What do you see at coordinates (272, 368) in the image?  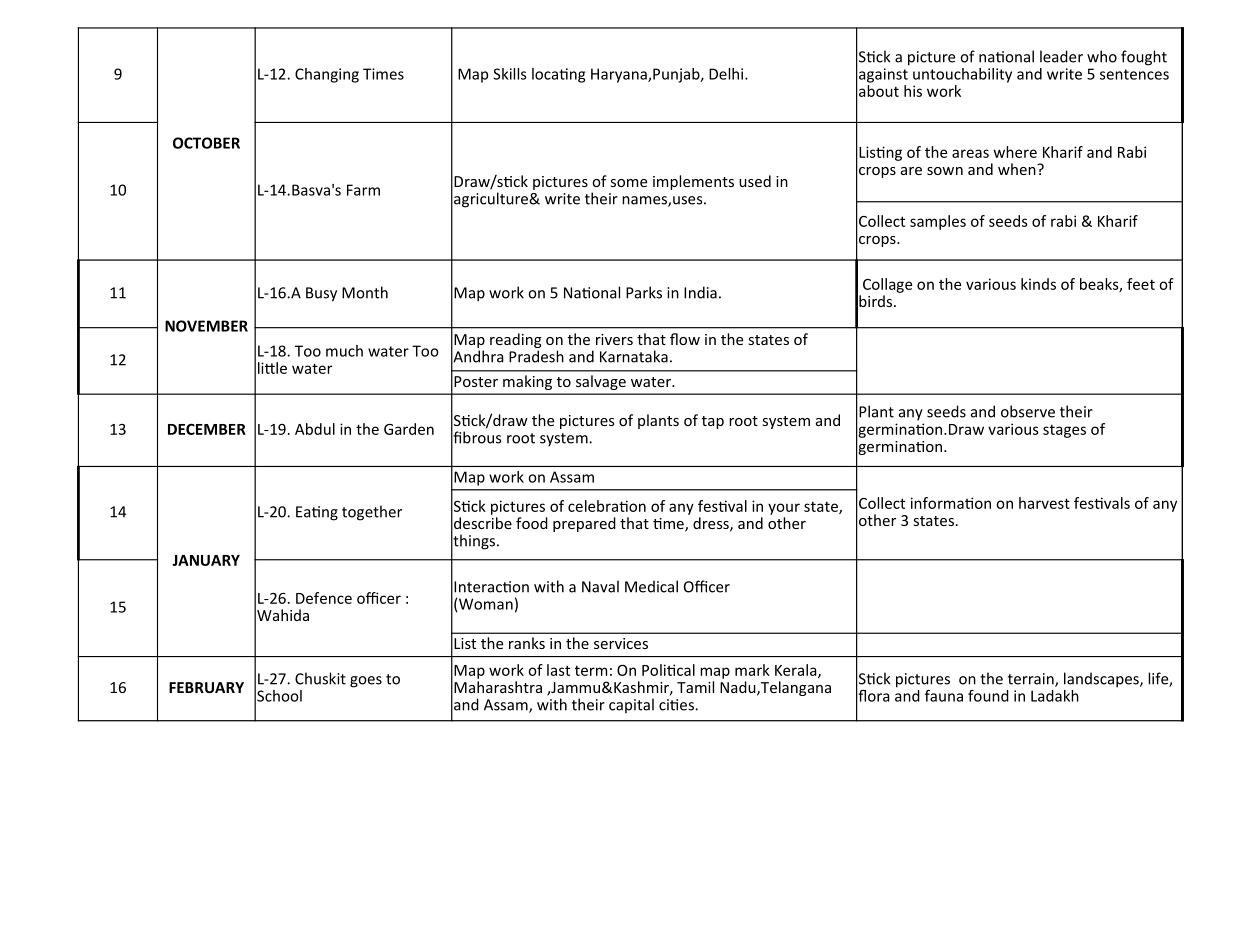 I see `little` at bounding box center [272, 368].
